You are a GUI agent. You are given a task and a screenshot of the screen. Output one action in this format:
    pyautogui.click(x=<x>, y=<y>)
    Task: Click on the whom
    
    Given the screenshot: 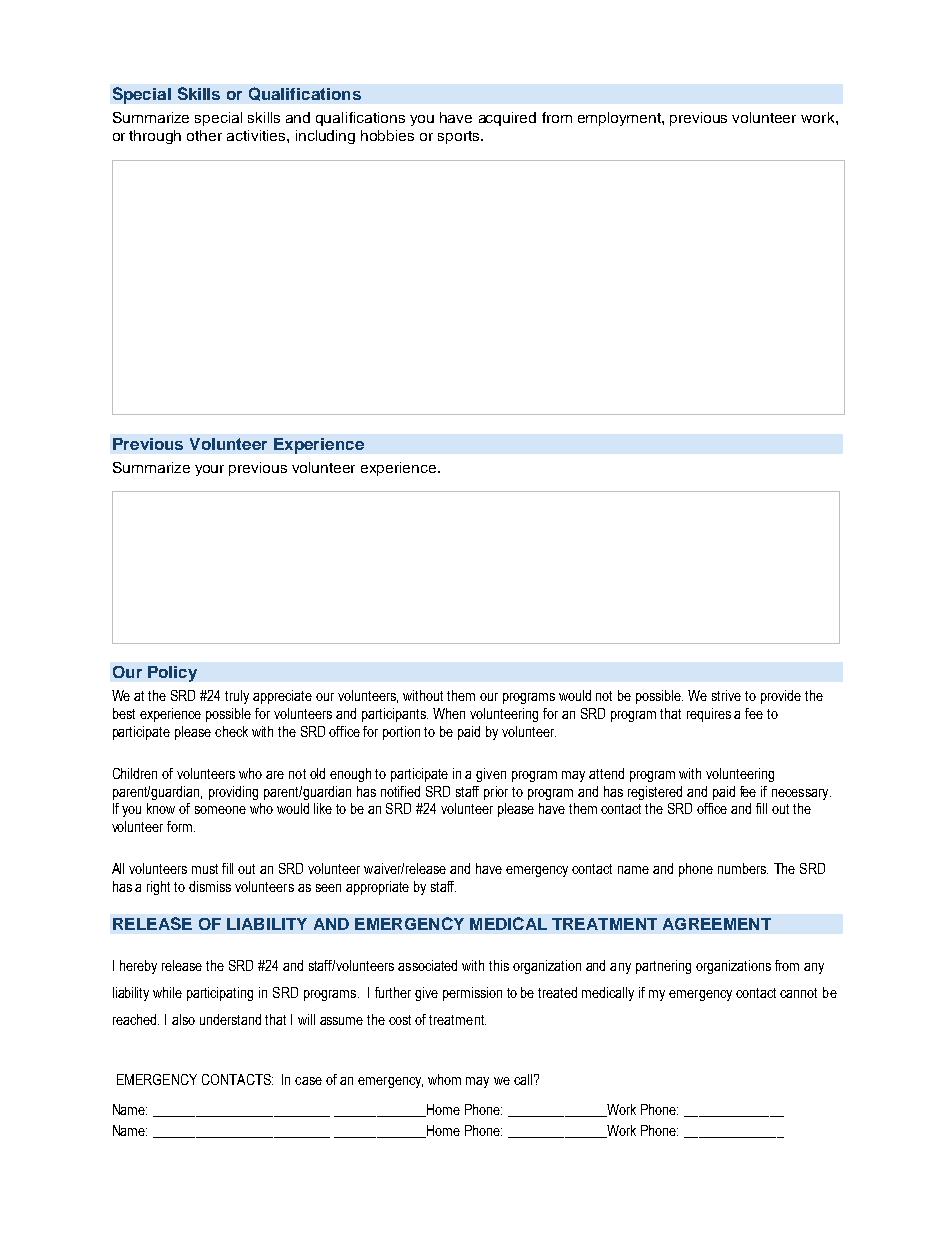 What is the action you would take?
    pyautogui.click(x=444, y=1079)
